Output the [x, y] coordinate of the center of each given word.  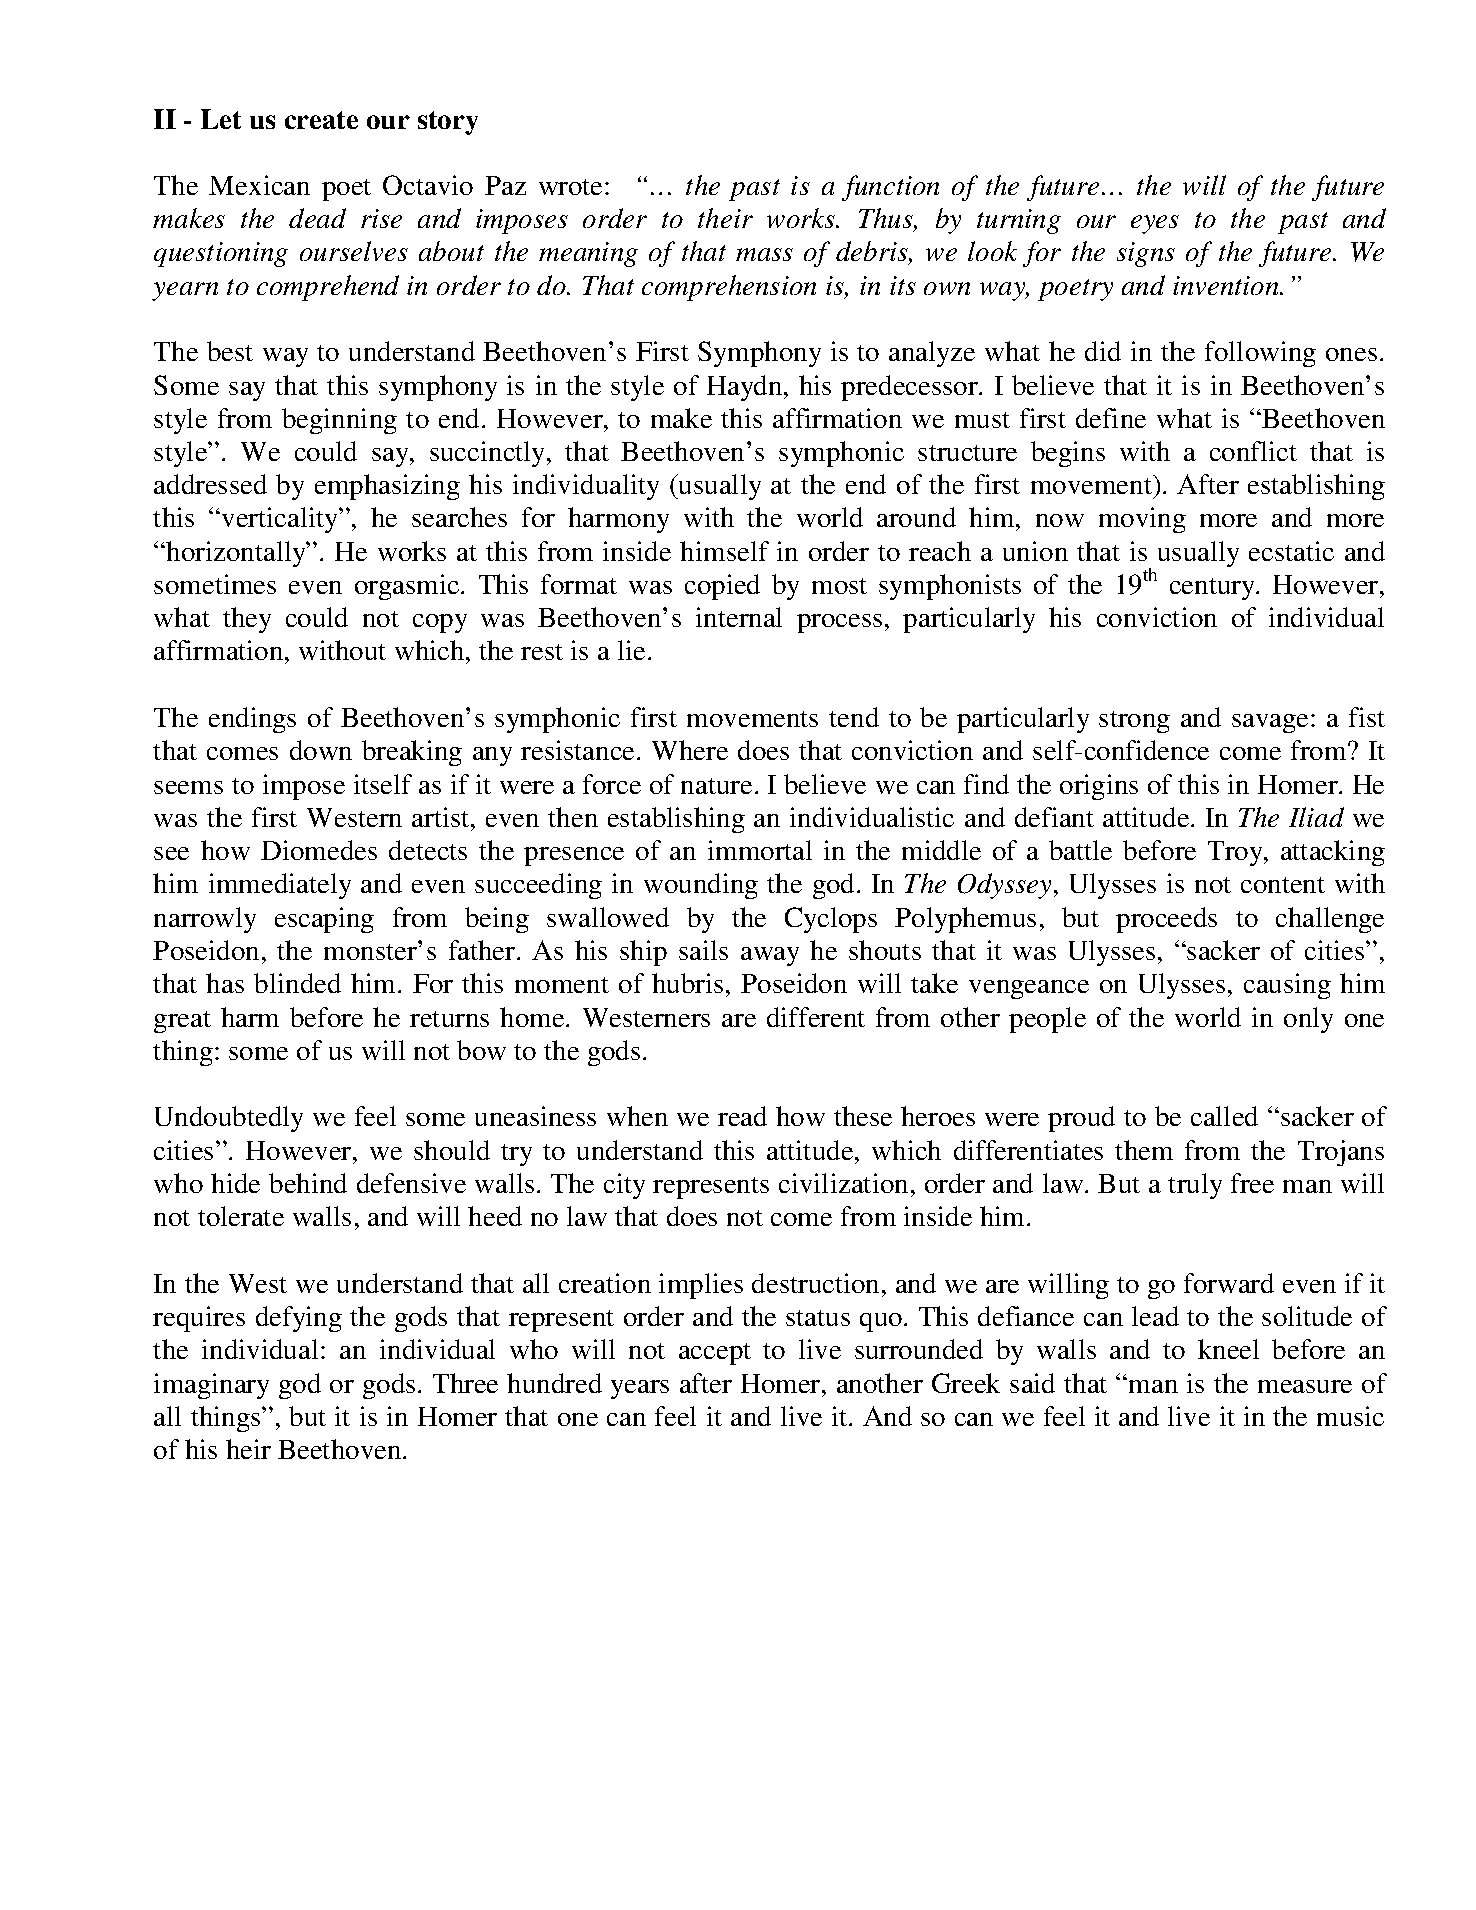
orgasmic [408, 587]
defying [299, 1319]
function [890, 188]
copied [722, 587]
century [1213, 589]
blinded [297, 983]
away [770, 956]
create [321, 120]
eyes [1155, 224]
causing [1287, 986]
